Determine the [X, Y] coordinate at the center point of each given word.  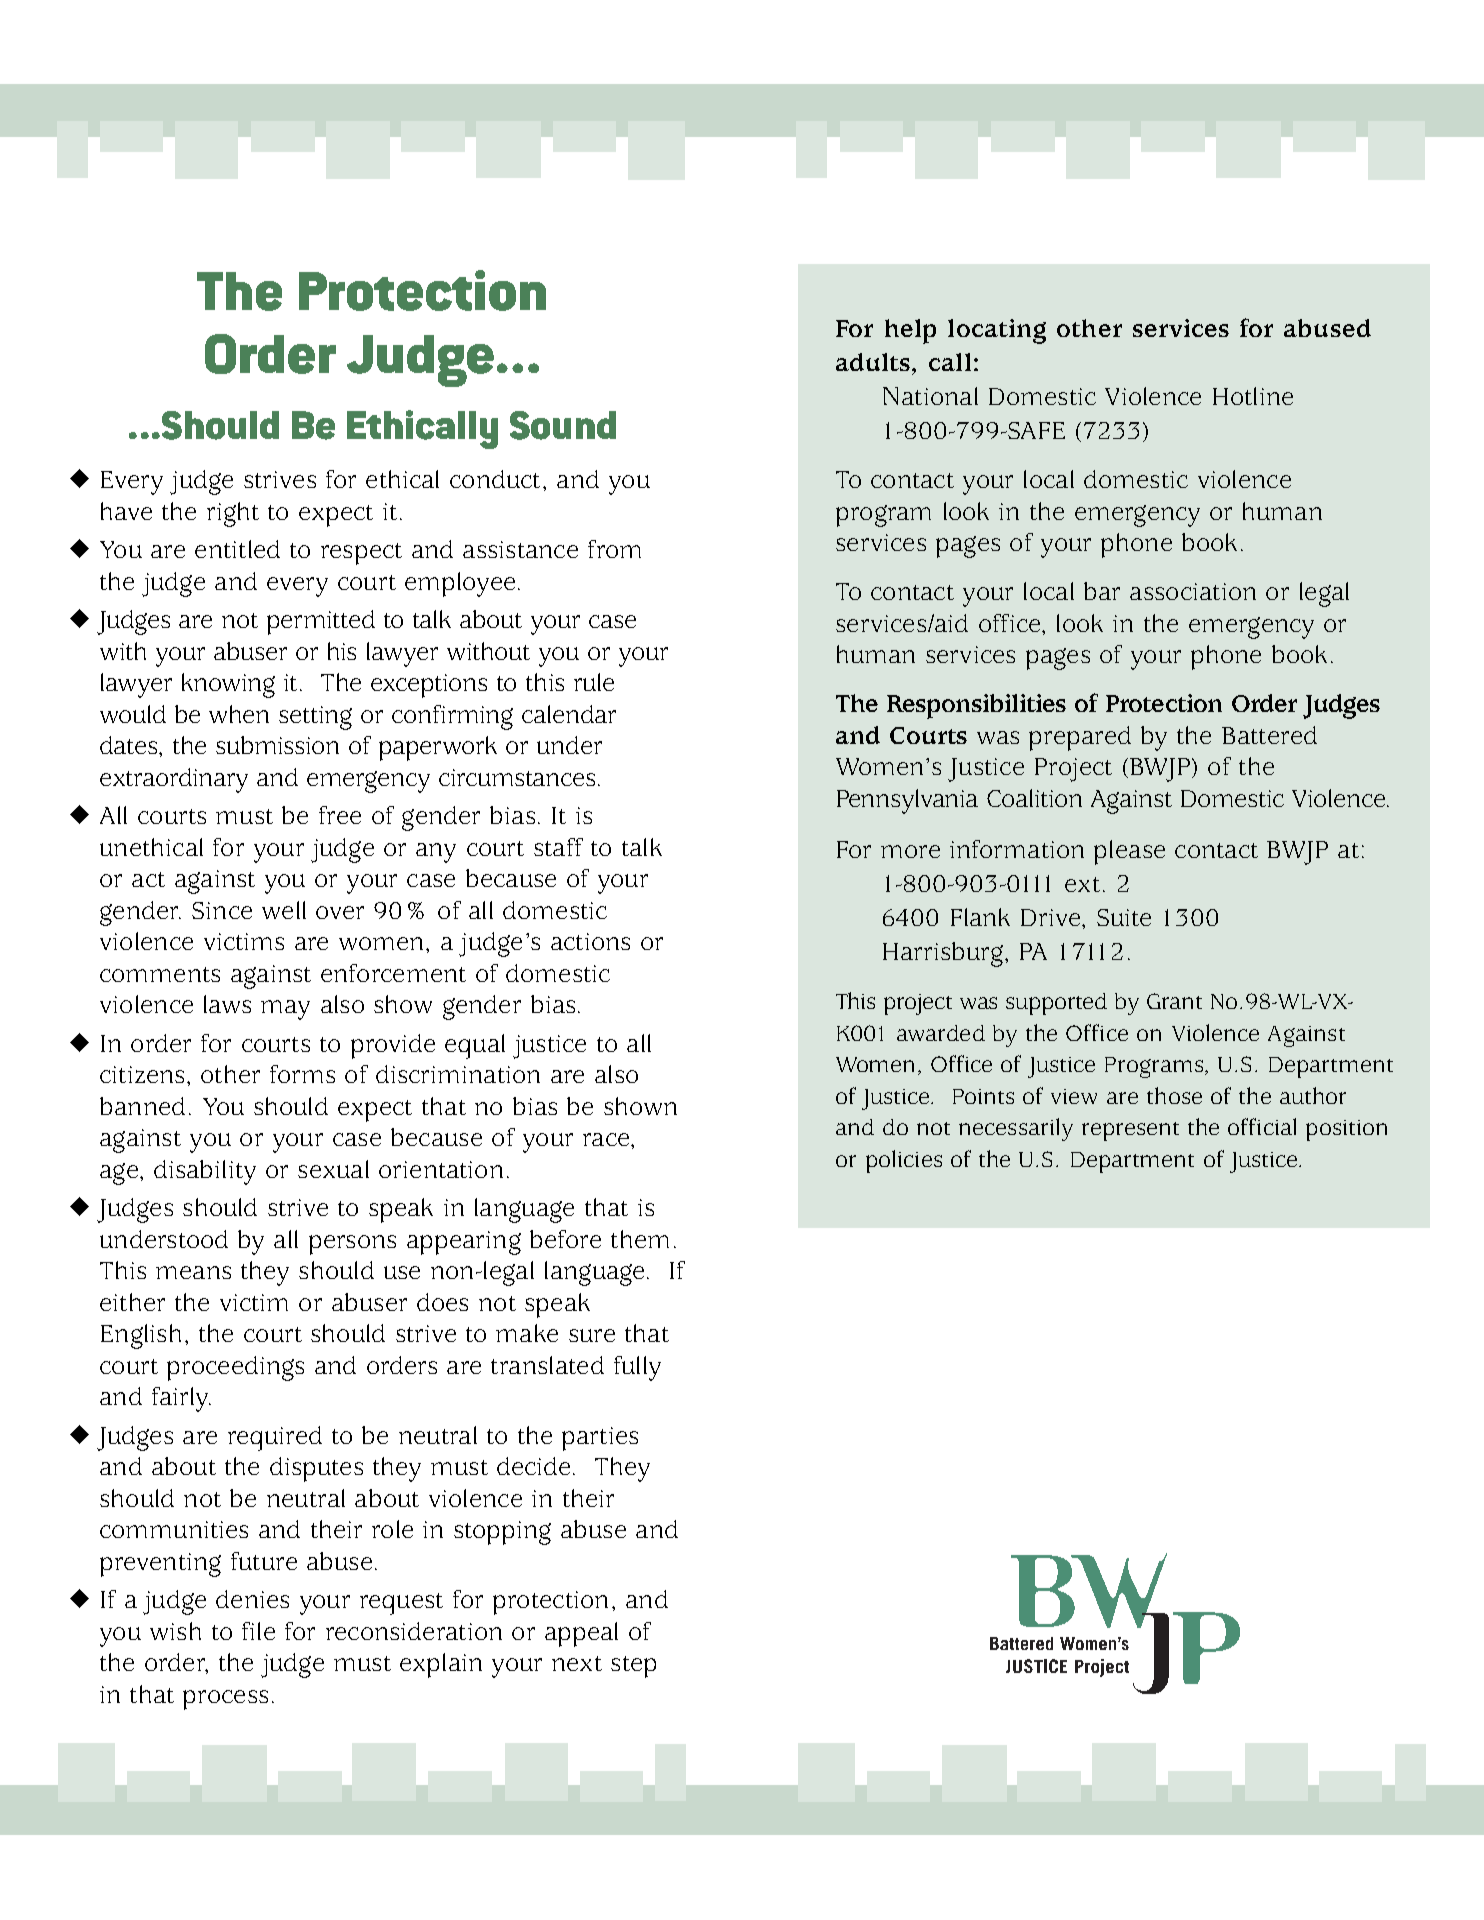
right [233, 514]
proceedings [235, 1368]
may [285, 1010]
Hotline [1253, 396]
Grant [1174, 1001]
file [258, 1631]
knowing [228, 685]
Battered [1269, 735]
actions [590, 941]
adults [874, 362]
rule [594, 682]
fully [637, 1368]
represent [1130, 1131]
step [633, 1667]
